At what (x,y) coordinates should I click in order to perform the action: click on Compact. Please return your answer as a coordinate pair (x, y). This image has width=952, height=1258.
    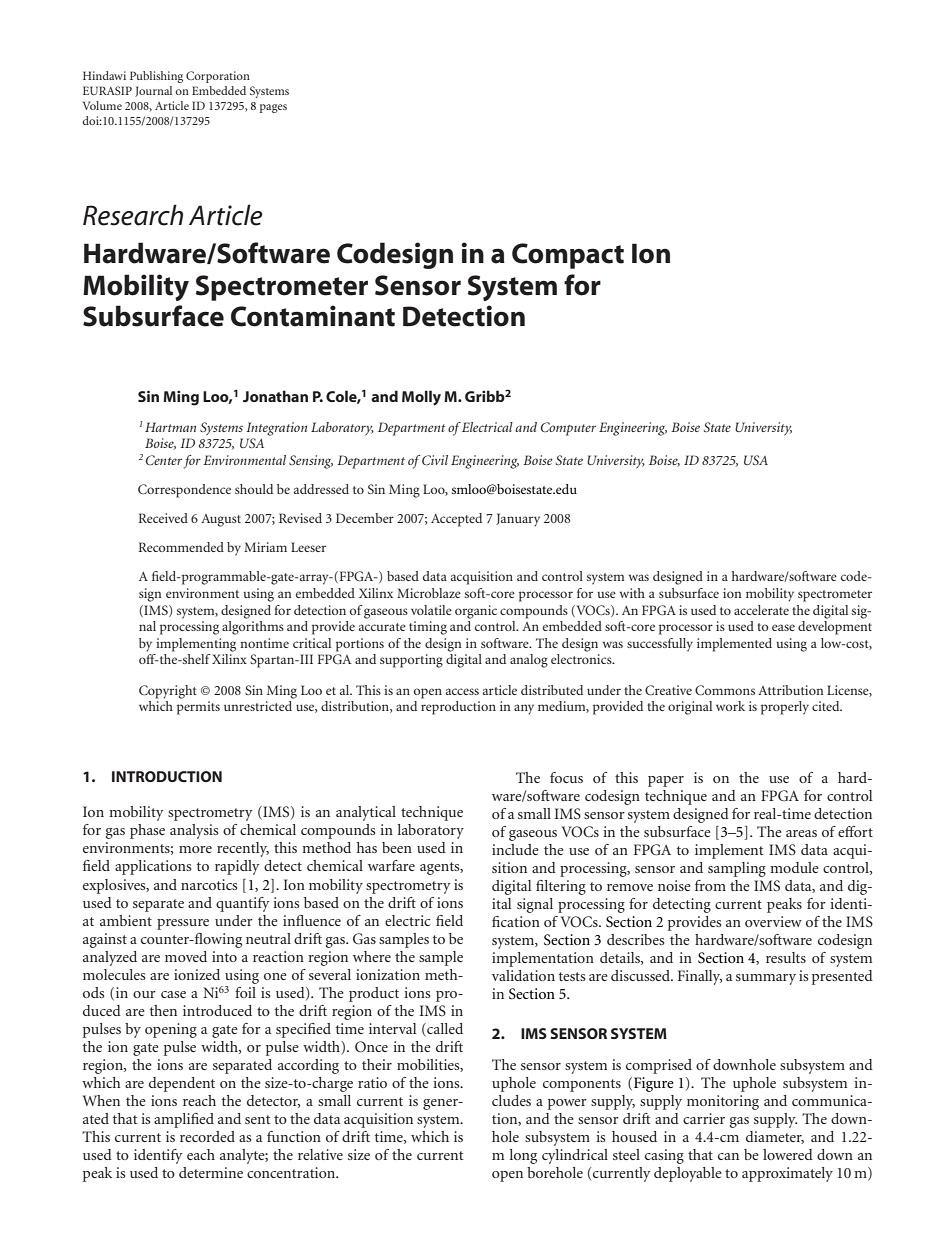
    Looking at the image, I should click on (568, 256).
